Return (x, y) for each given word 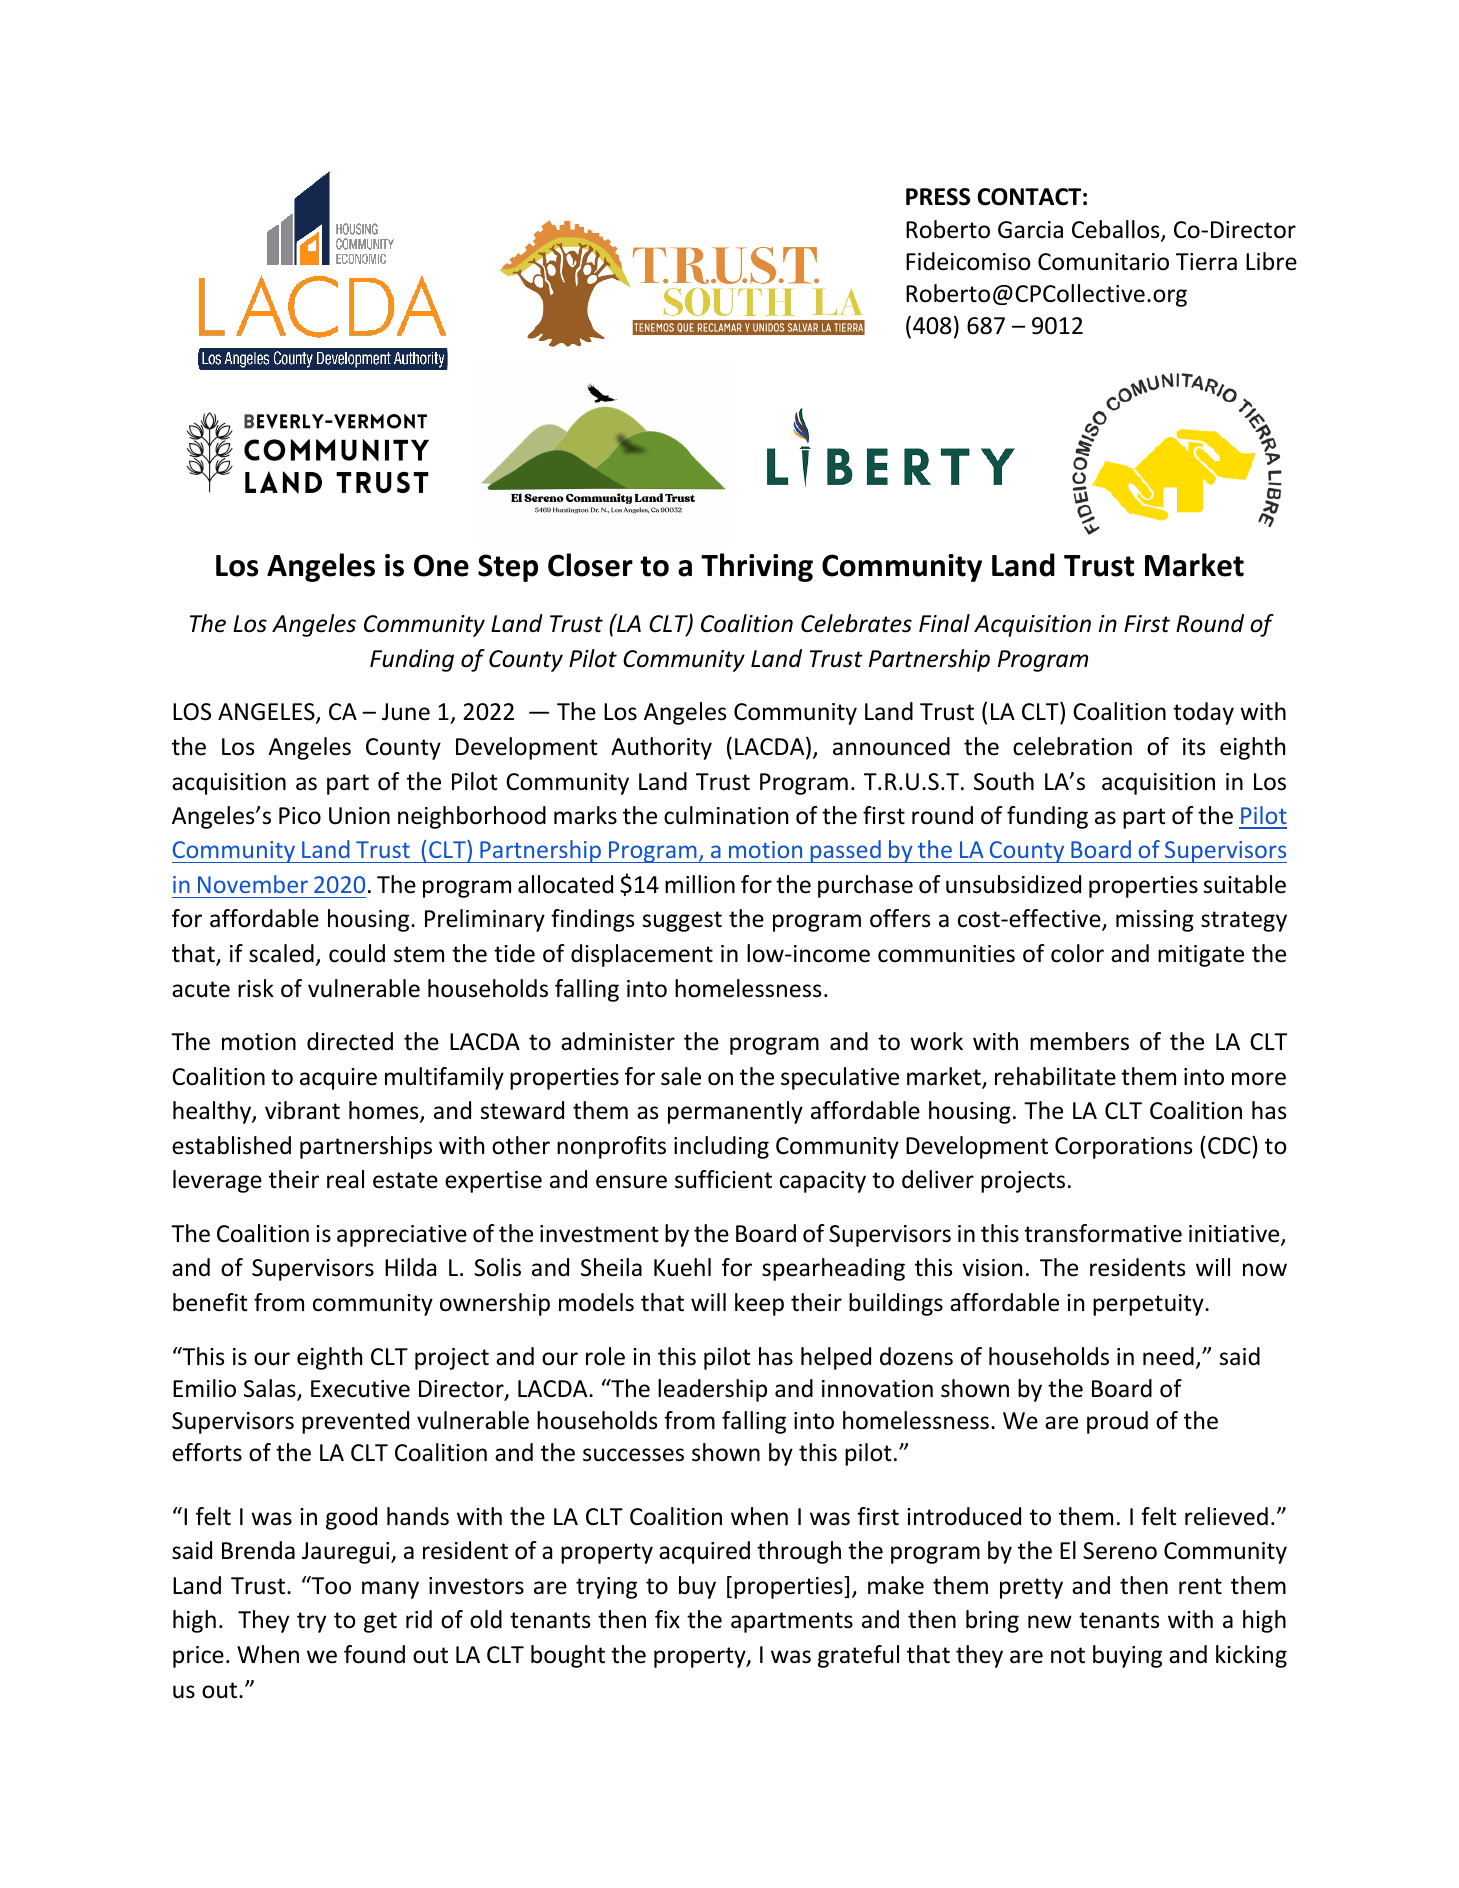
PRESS (938, 197)
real (345, 1179)
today (1203, 713)
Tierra (1206, 262)
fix (667, 1619)
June (406, 712)
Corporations (1123, 1148)
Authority (661, 748)
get (380, 1622)
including (721, 1147)
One (441, 565)
